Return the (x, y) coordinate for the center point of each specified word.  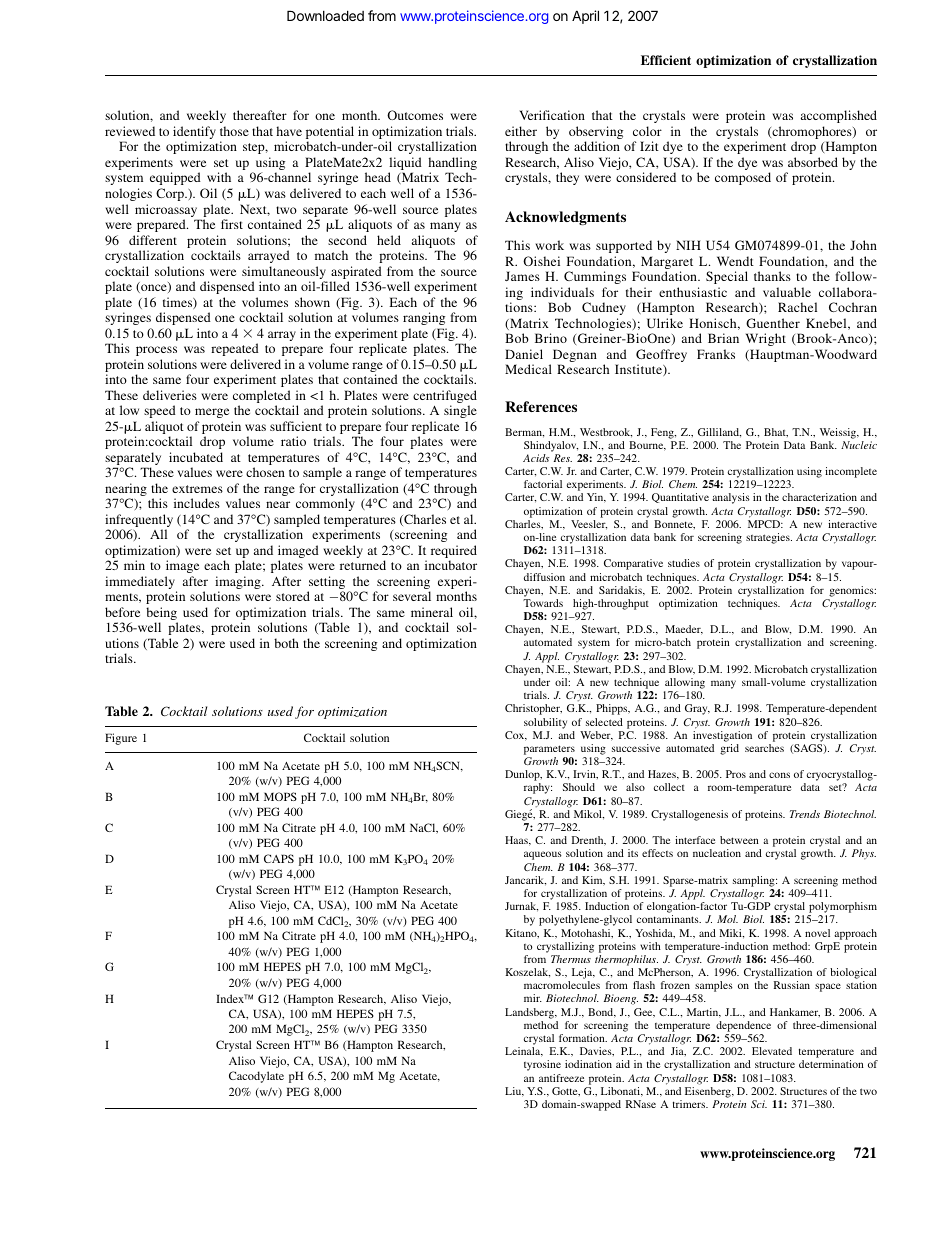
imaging (239, 584)
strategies (769, 538)
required (454, 553)
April (585, 17)
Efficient (666, 60)
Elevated (772, 1051)
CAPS (279, 858)
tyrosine (542, 1065)
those (234, 131)
